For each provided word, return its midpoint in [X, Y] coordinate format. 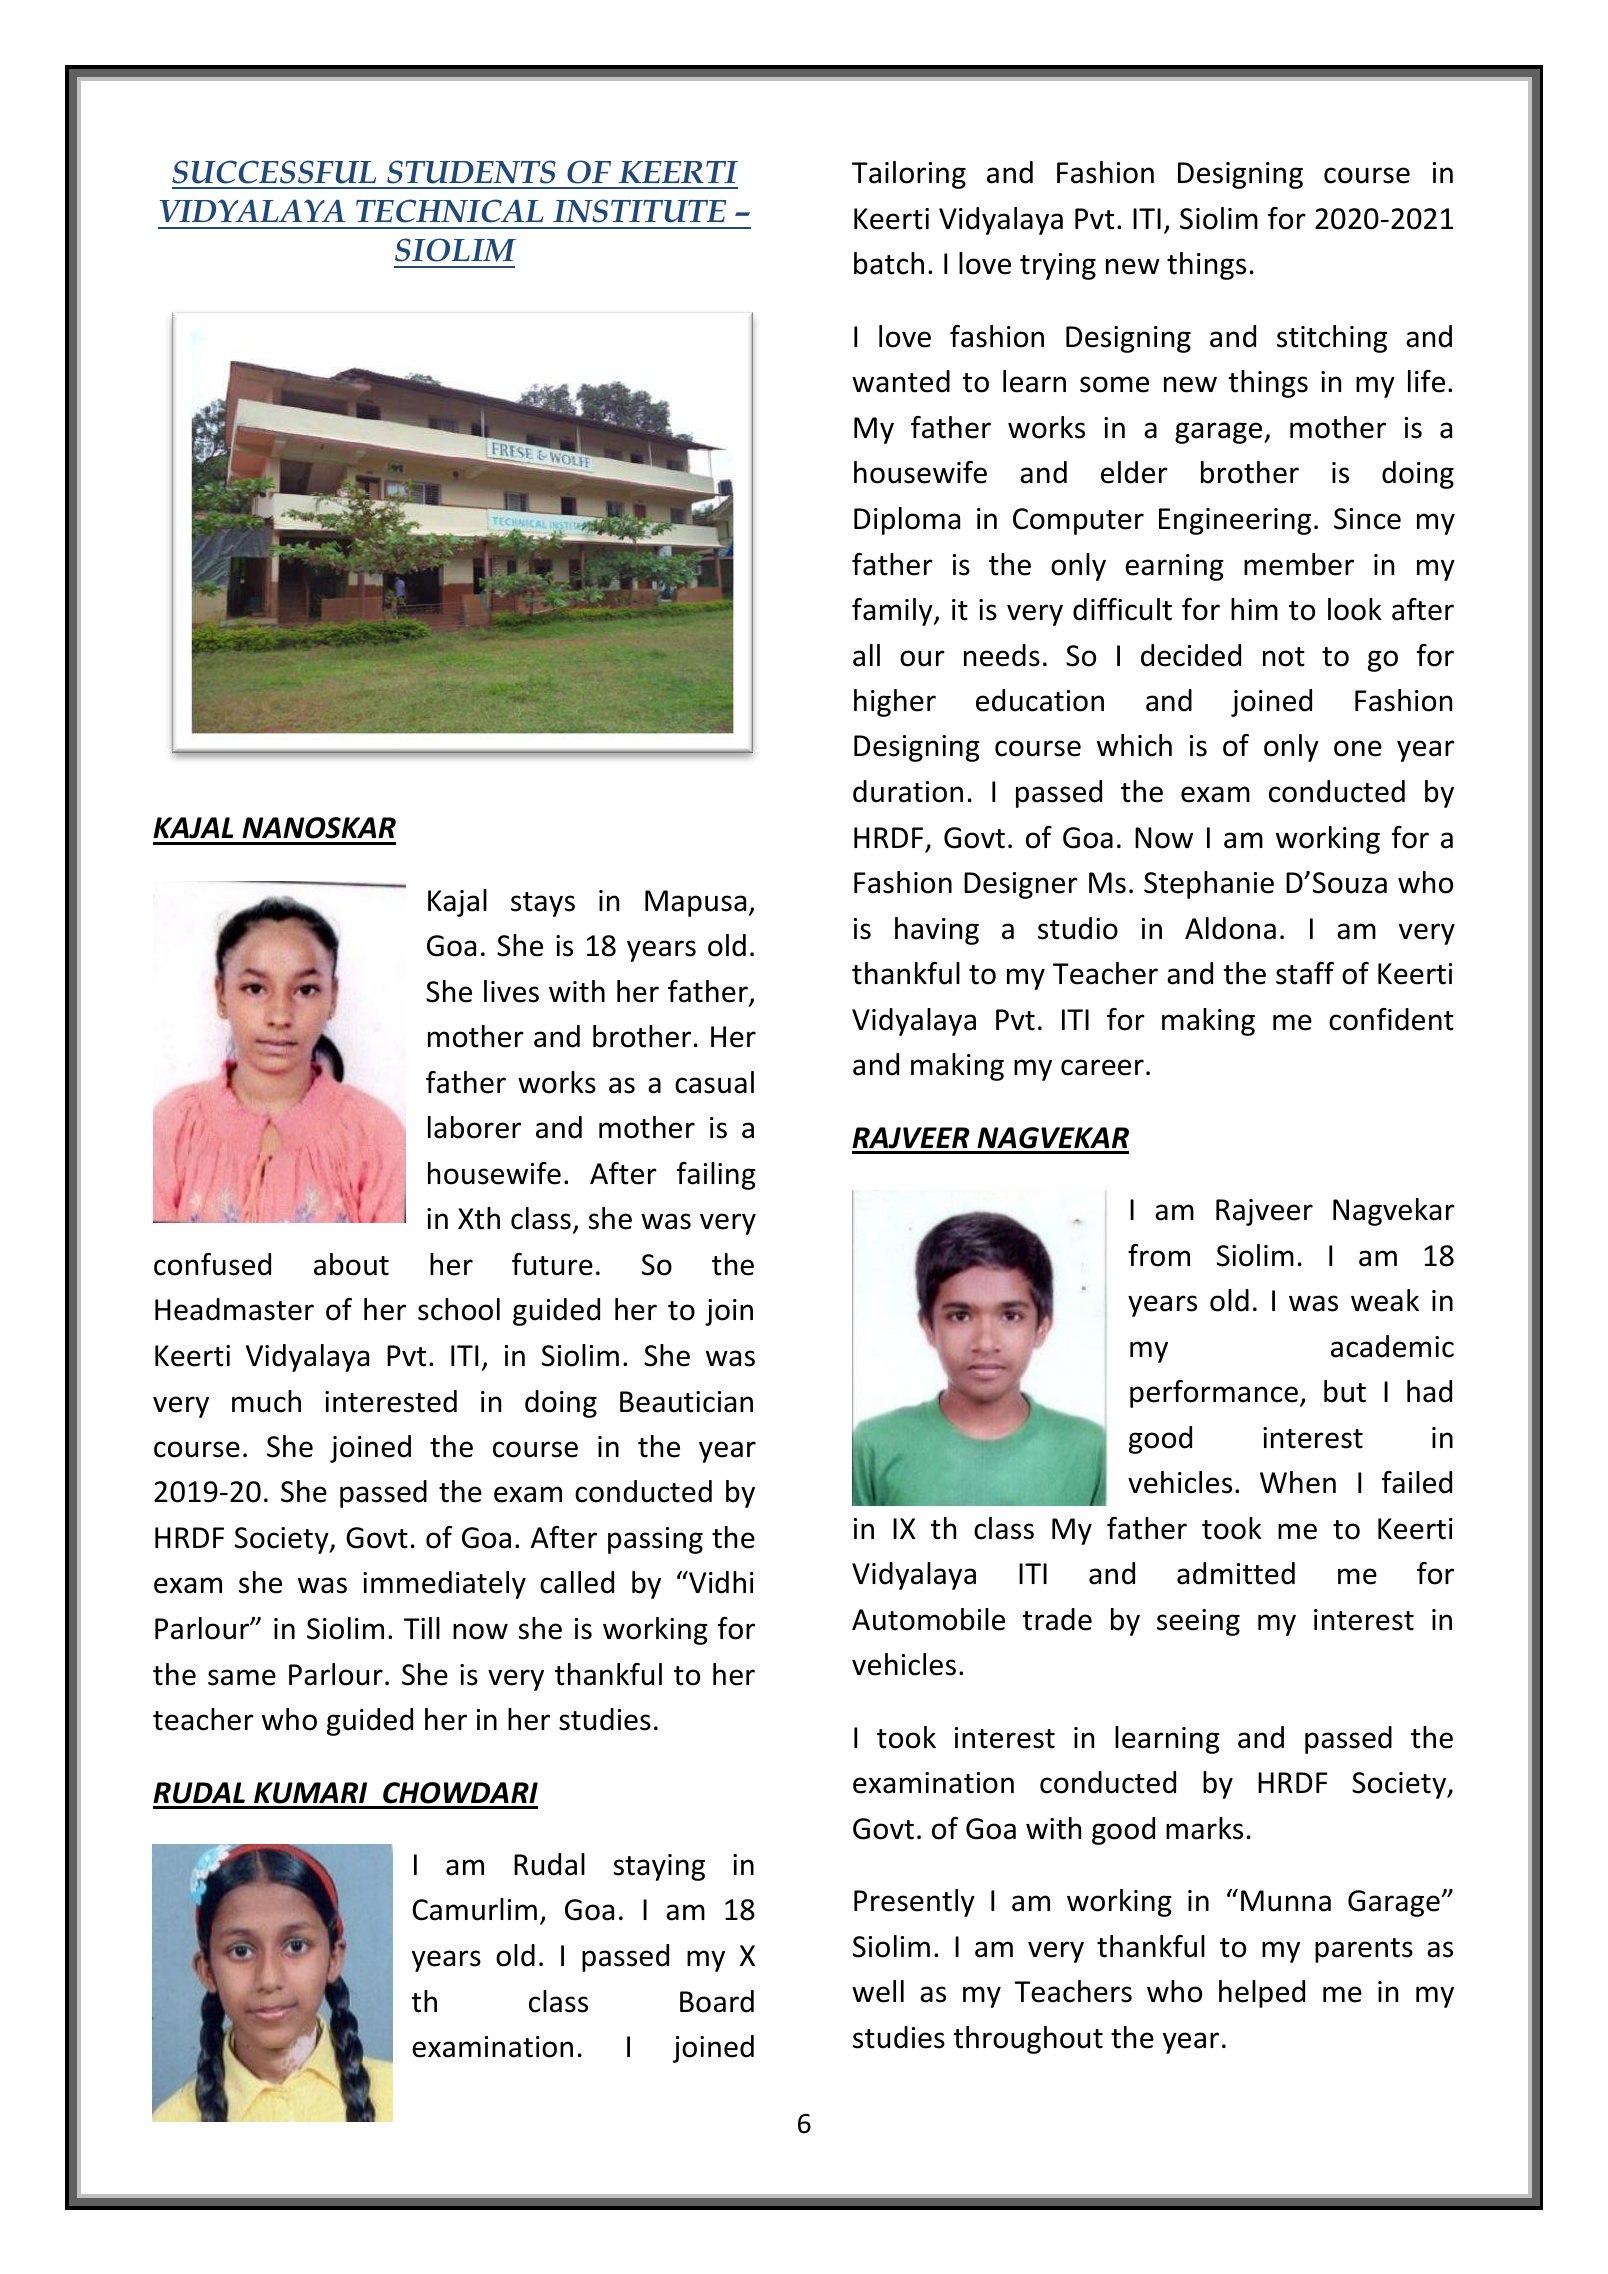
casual [714, 1082]
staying [659, 1867]
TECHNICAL [449, 211]
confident [1391, 1019]
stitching [1332, 339]
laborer [474, 1127]
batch [889, 263]
